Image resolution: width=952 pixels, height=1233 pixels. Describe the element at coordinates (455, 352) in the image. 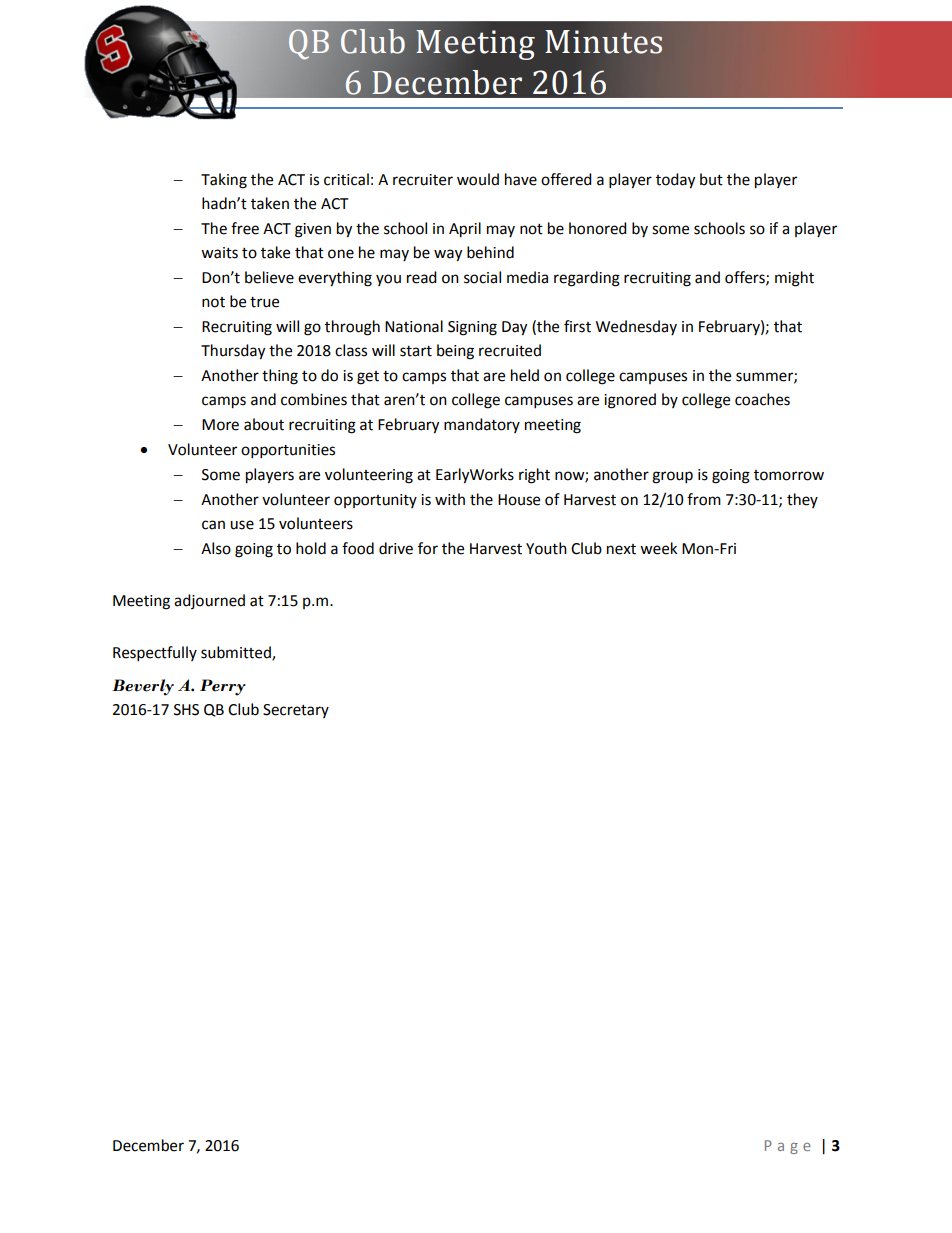

I see `being` at that location.
